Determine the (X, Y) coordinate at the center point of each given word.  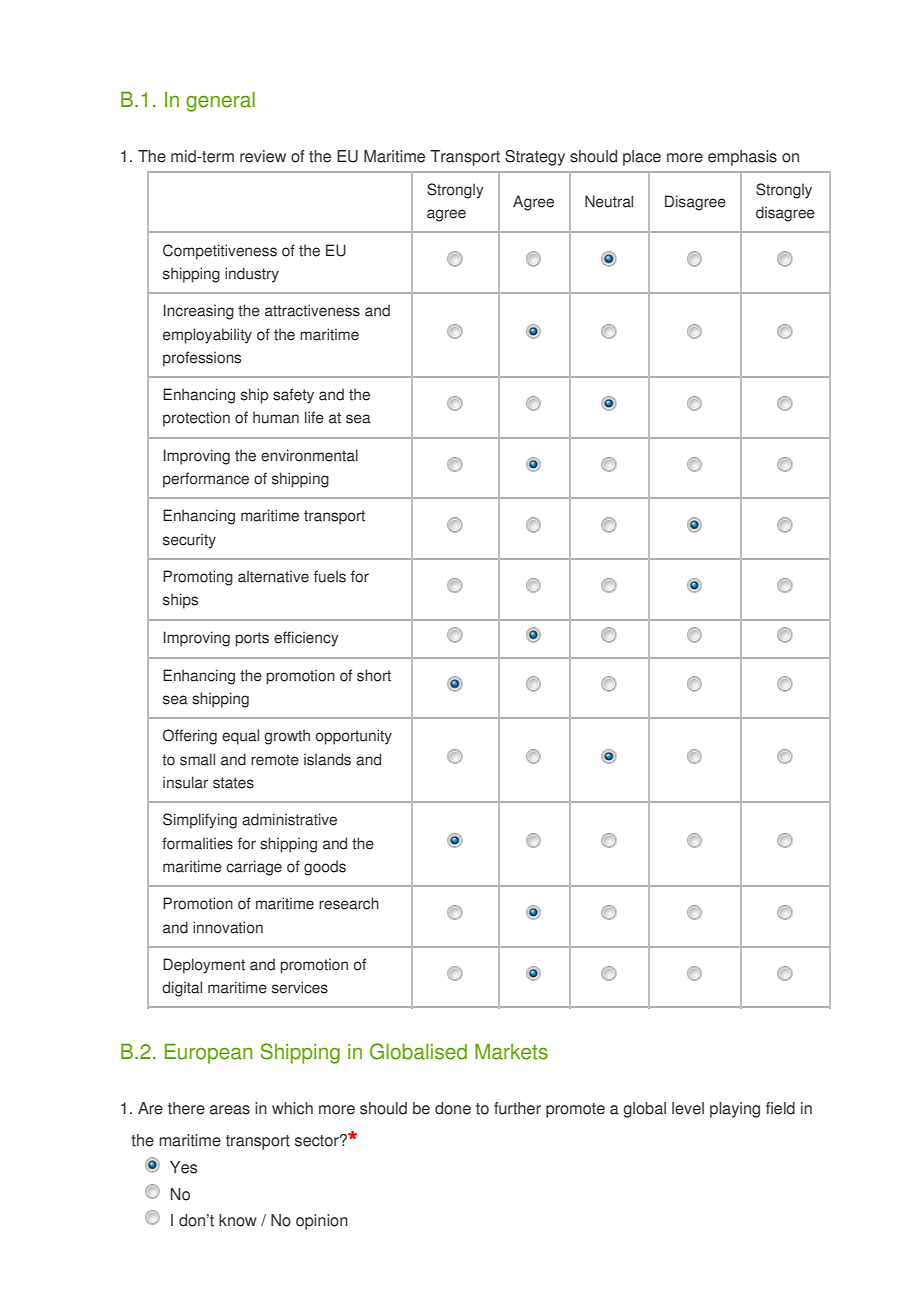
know (238, 1220)
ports (252, 639)
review (263, 156)
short (374, 675)
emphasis (742, 158)
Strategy (535, 158)
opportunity (354, 737)
